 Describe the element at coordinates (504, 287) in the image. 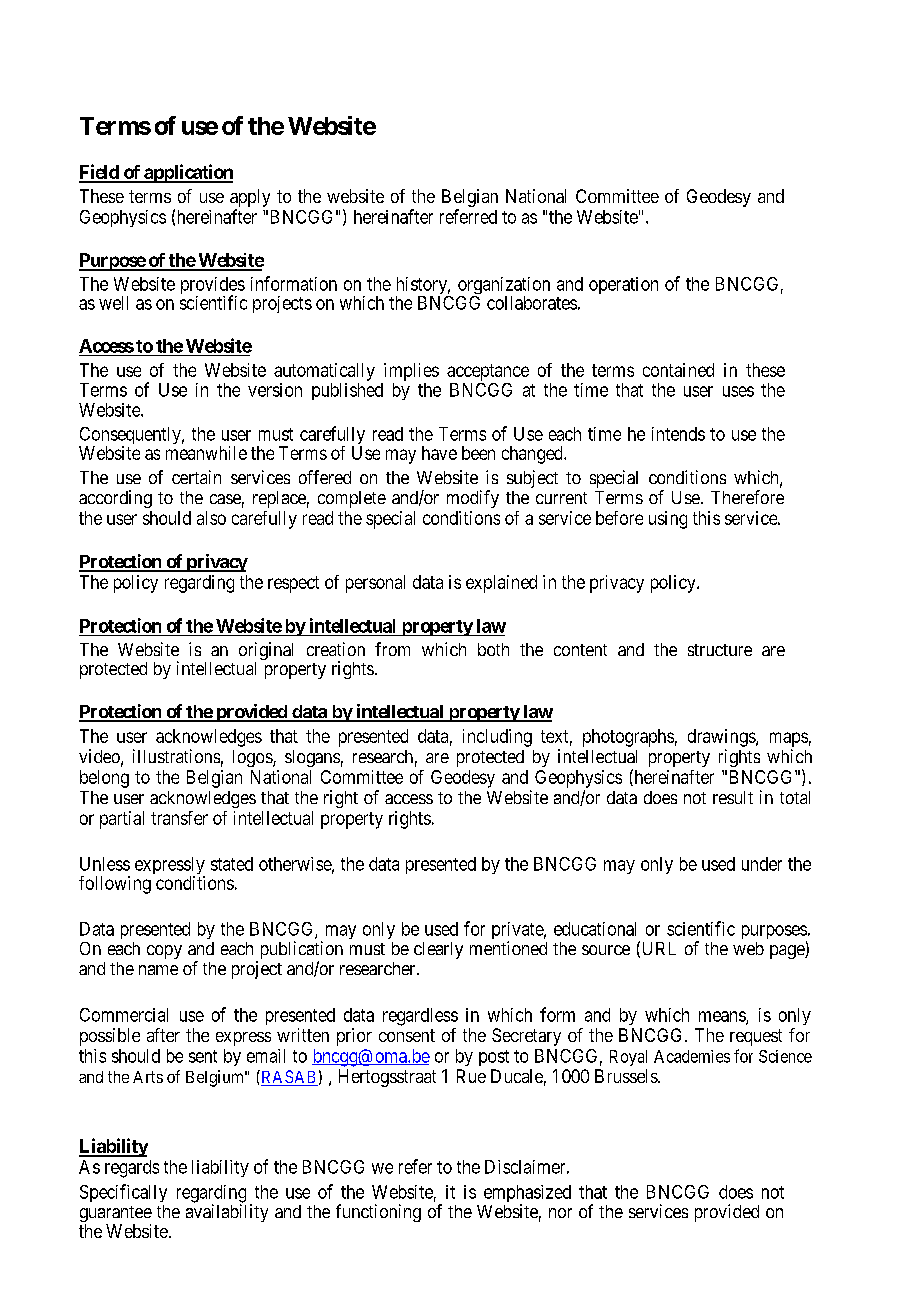

I see `organization` at that location.
